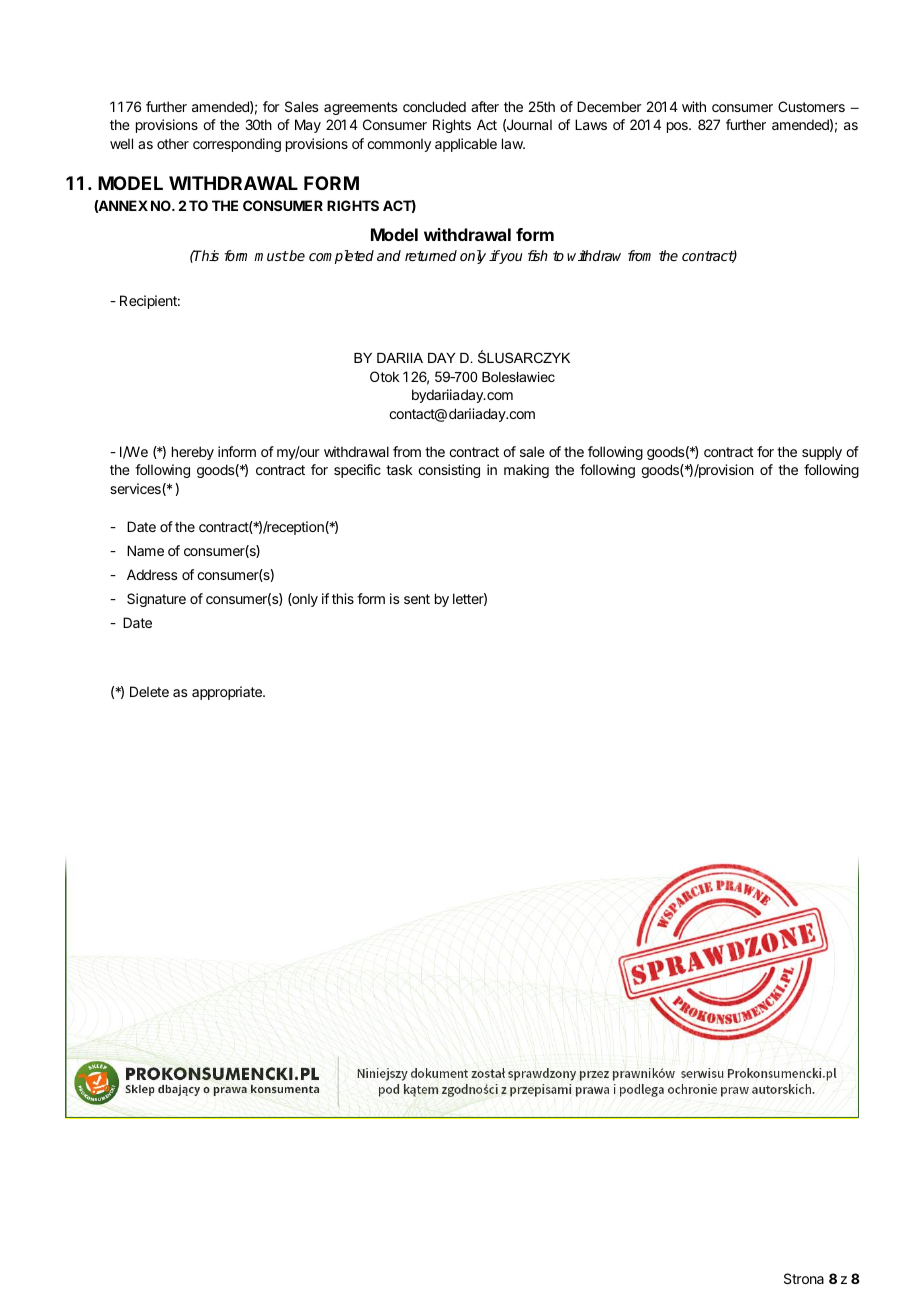 Image resolution: width=924 pixels, height=1308 pixels. What do you see at coordinates (149, 691) in the screenshot?
I see `Delete` at bounding box center [149, 691].
